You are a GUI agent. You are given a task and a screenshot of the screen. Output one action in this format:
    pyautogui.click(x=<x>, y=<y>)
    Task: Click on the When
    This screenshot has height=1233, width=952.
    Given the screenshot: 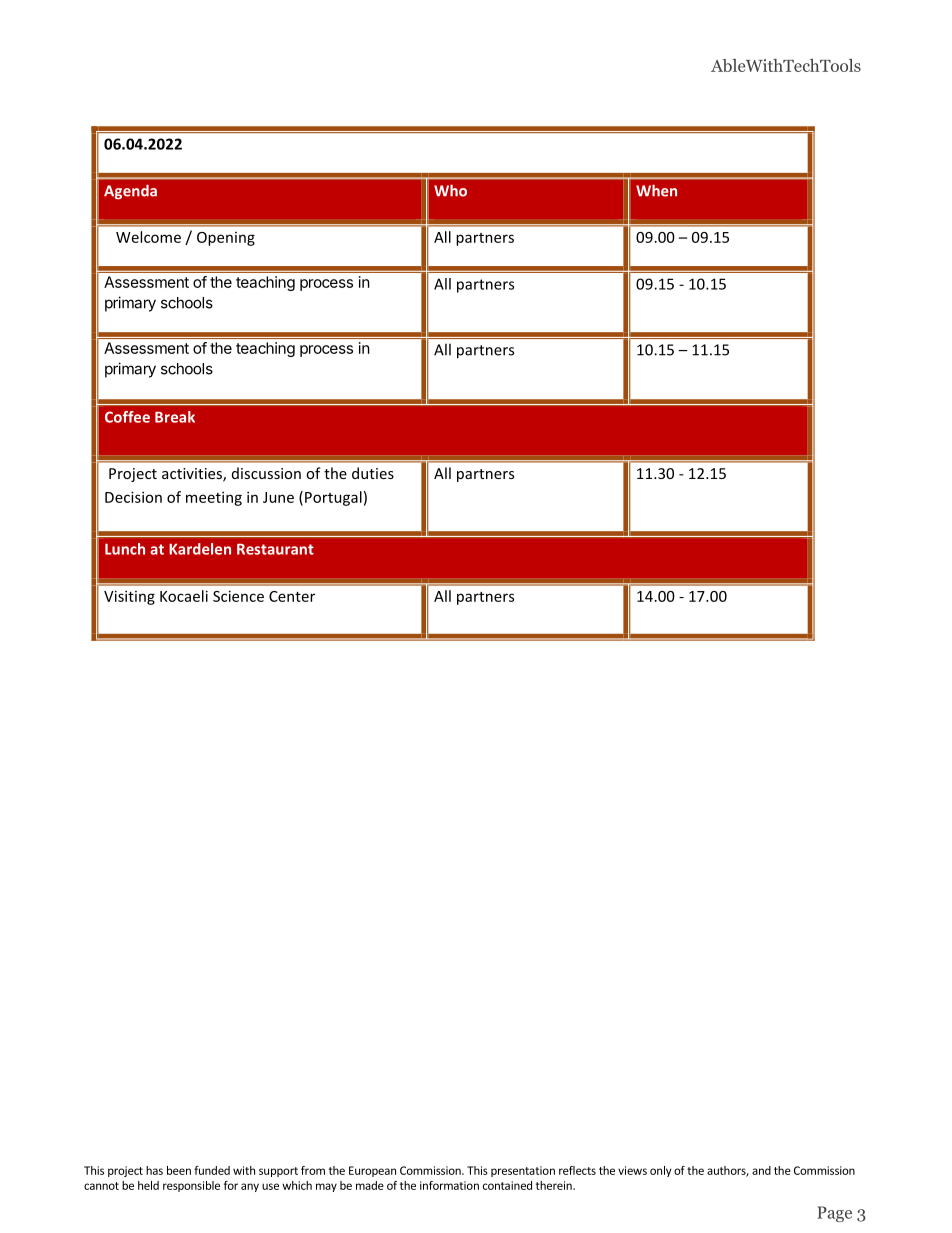 What is the action you would take?
    pyautogui.click(x=656, y=190)
